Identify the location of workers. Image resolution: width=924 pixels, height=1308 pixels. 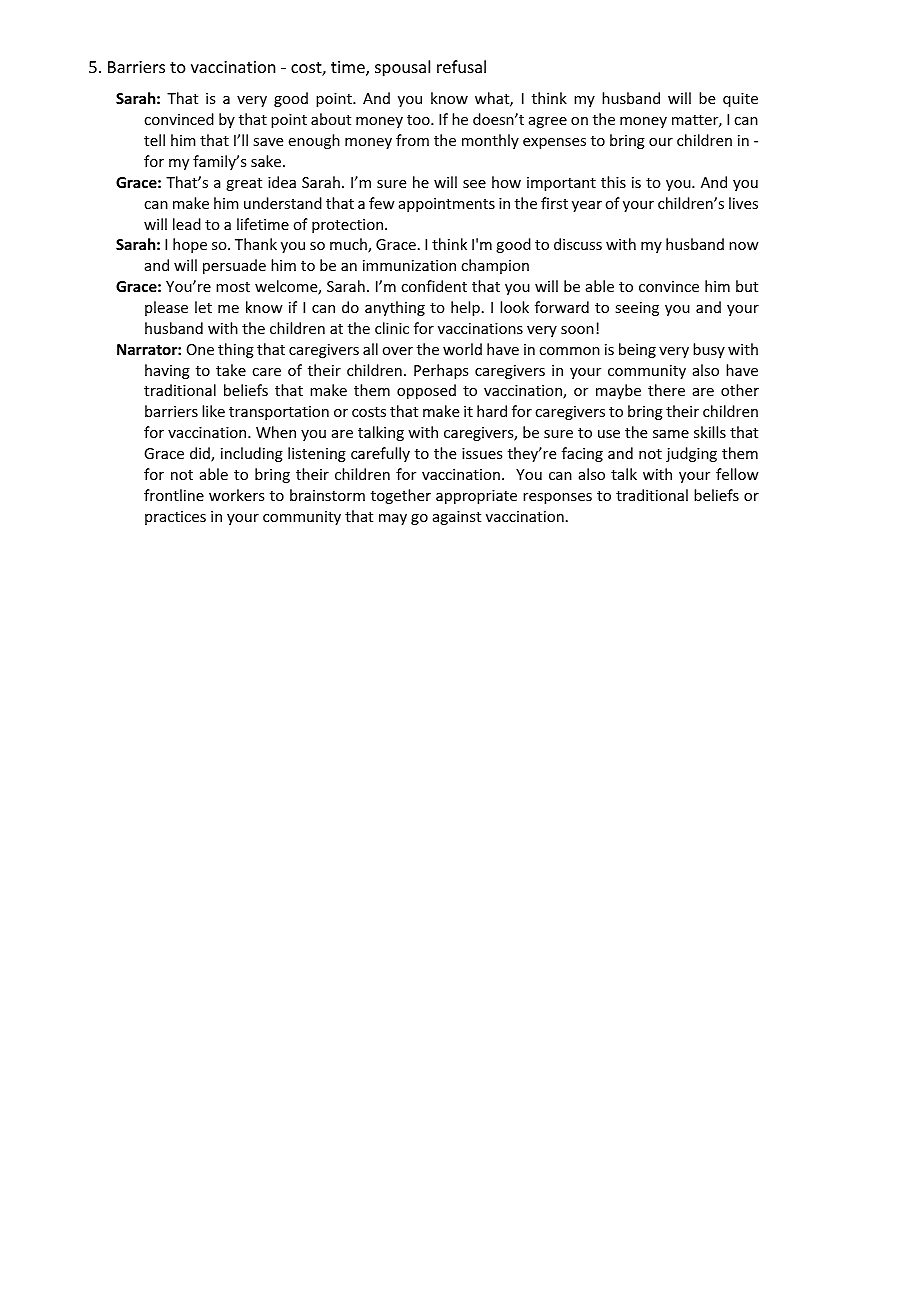
(236, 495).
